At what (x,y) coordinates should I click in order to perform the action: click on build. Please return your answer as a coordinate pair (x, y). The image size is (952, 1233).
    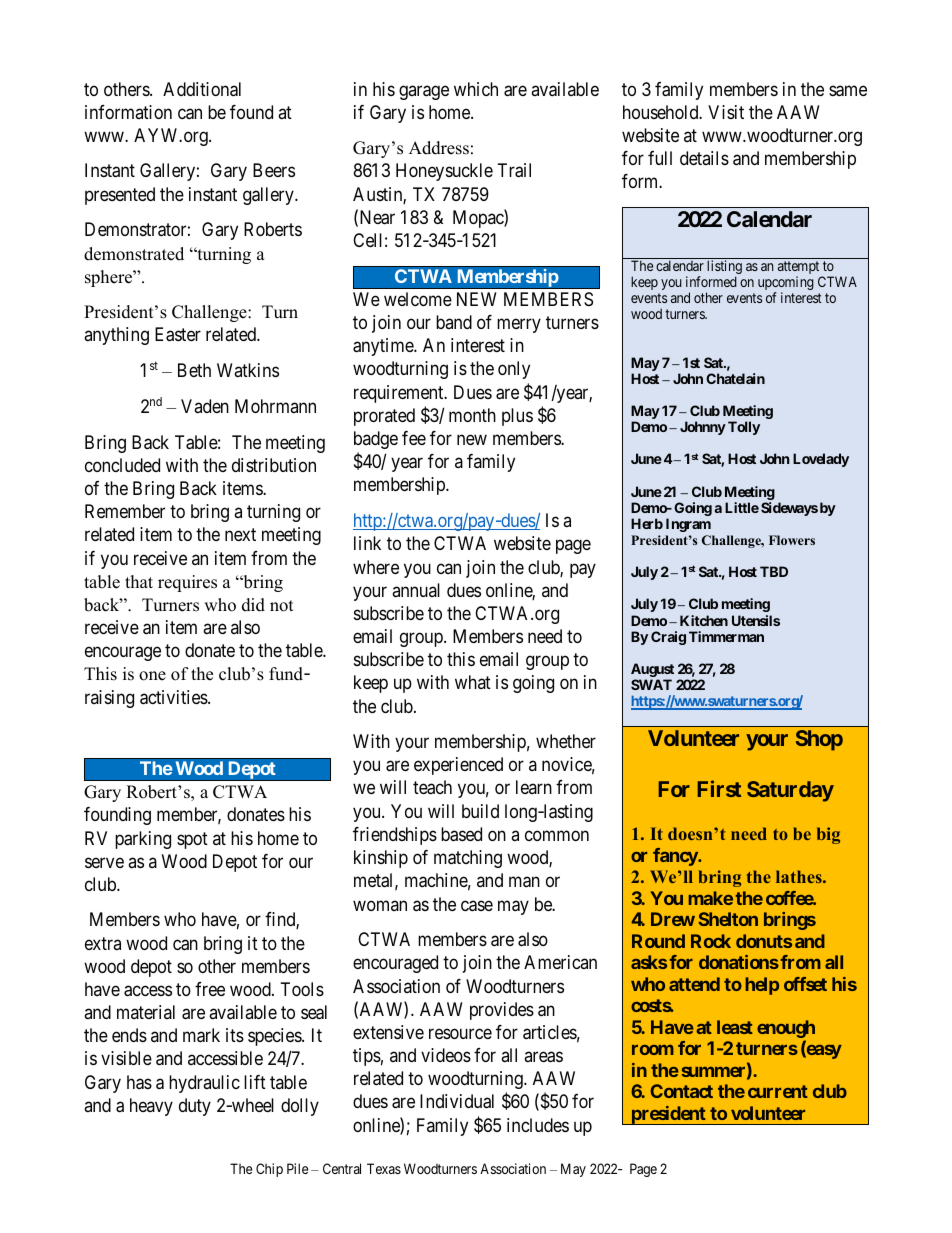
    Looking at the image, I should click on (480, 811).
